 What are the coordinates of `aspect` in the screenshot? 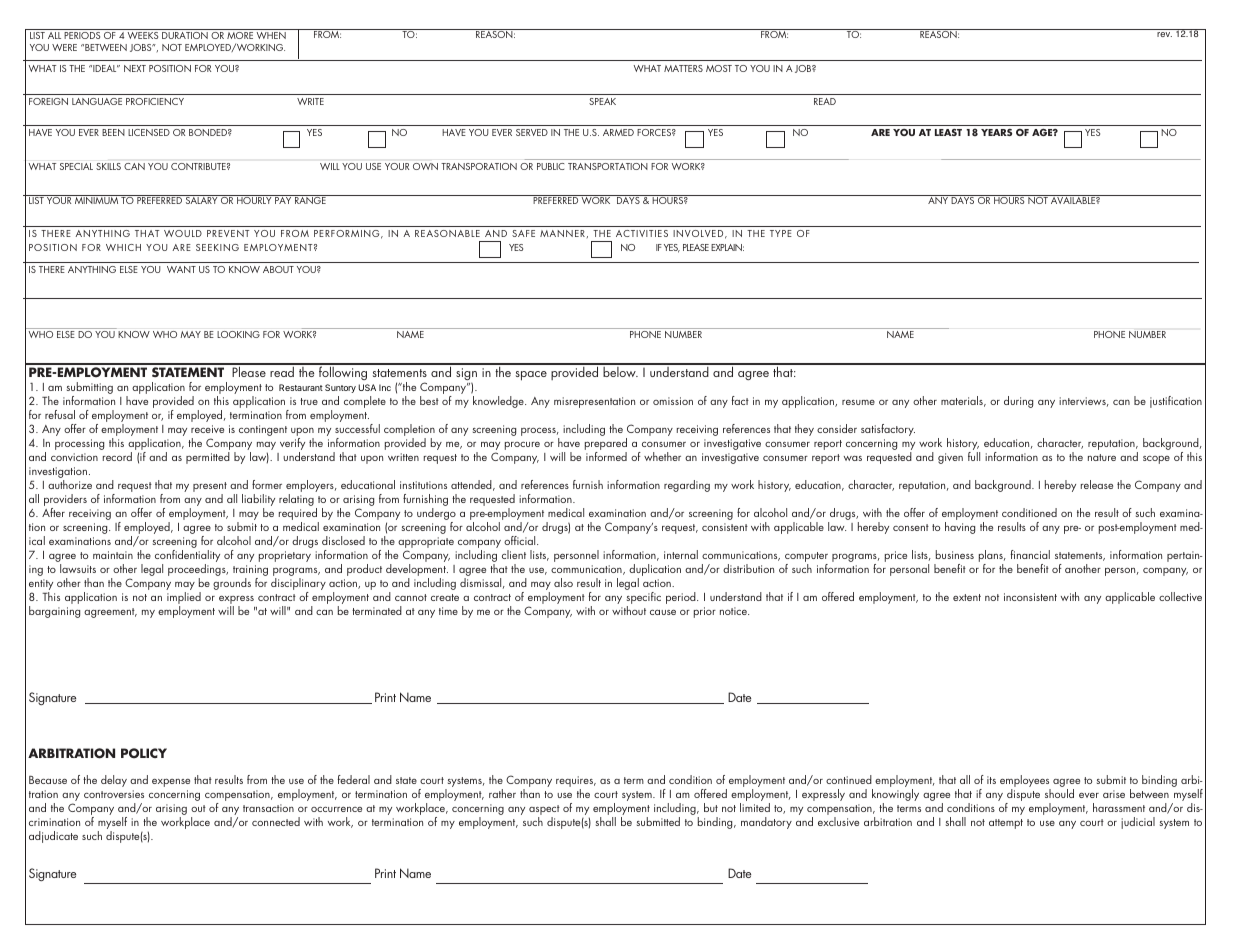 It's located at (544, 811).
